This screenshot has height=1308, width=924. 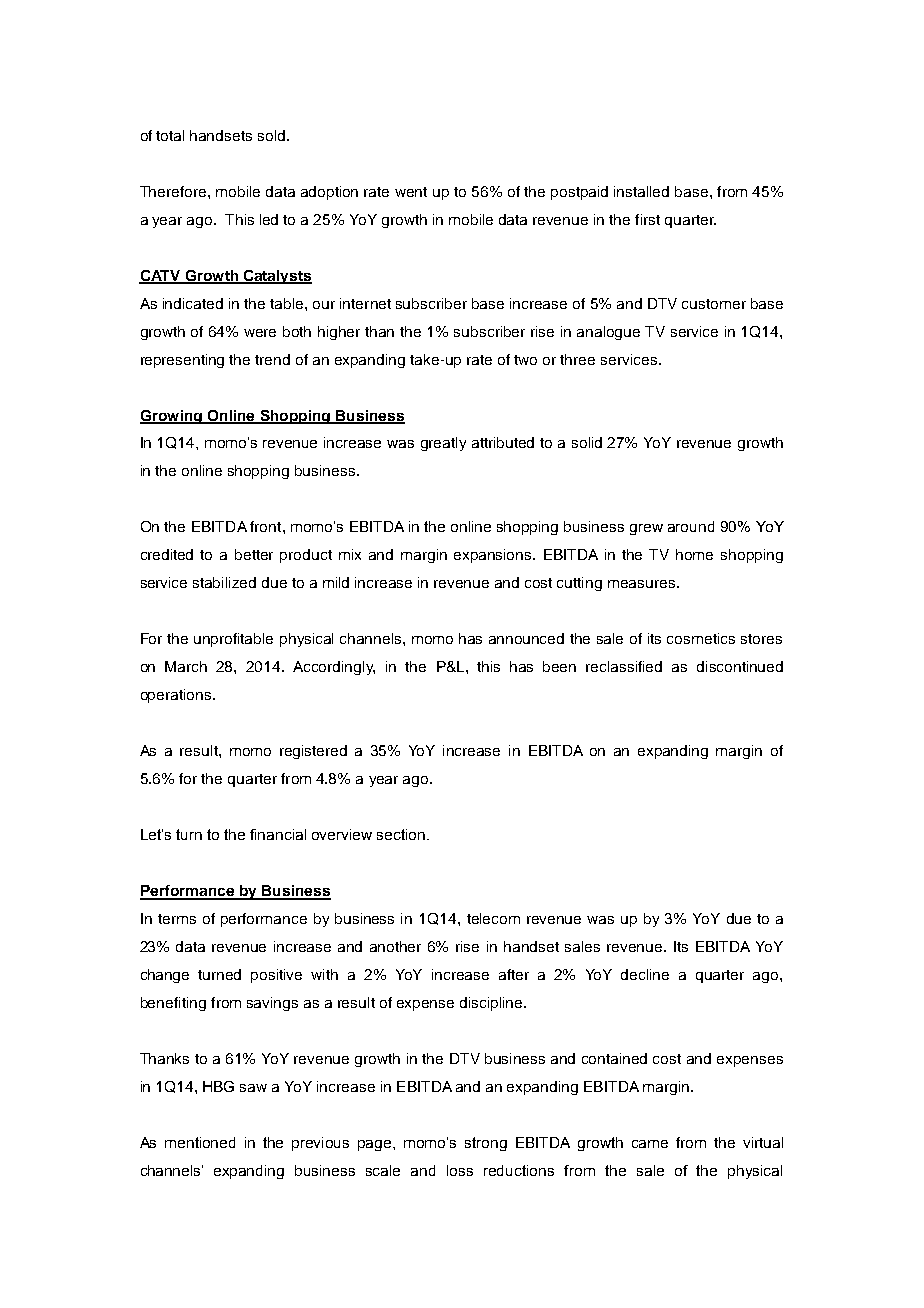 I want to click on sold, so click(x=271, y=135).
